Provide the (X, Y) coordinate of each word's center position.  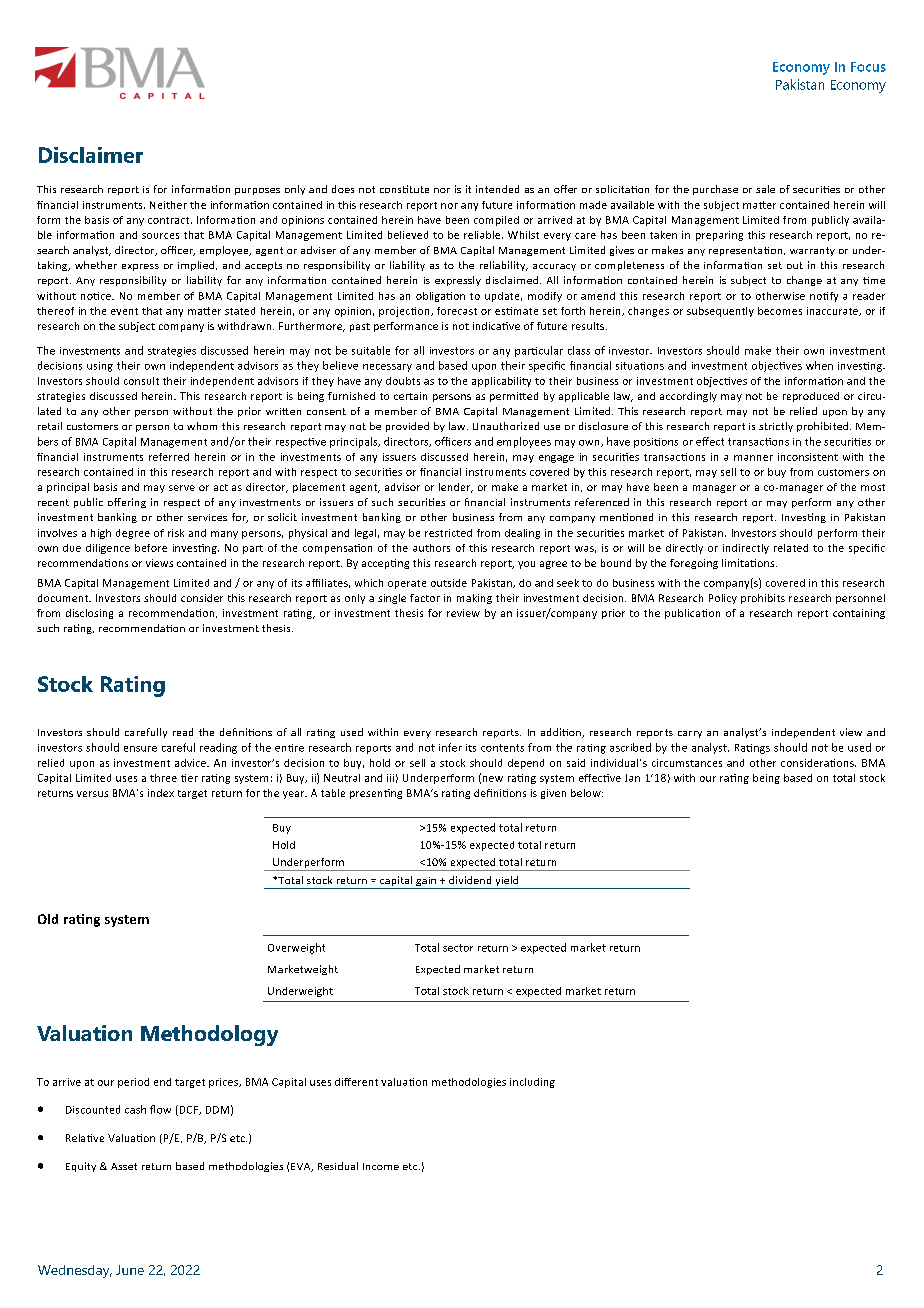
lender (456, 488)
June (130, 1270)
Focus (868, 67)
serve (182, 488)
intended (497, 189)
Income (381, 1166)
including (532, 1083)
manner (753, 458)
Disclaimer (91, 155)
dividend (470, 880)
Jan (632, 778)
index (161, 793)
